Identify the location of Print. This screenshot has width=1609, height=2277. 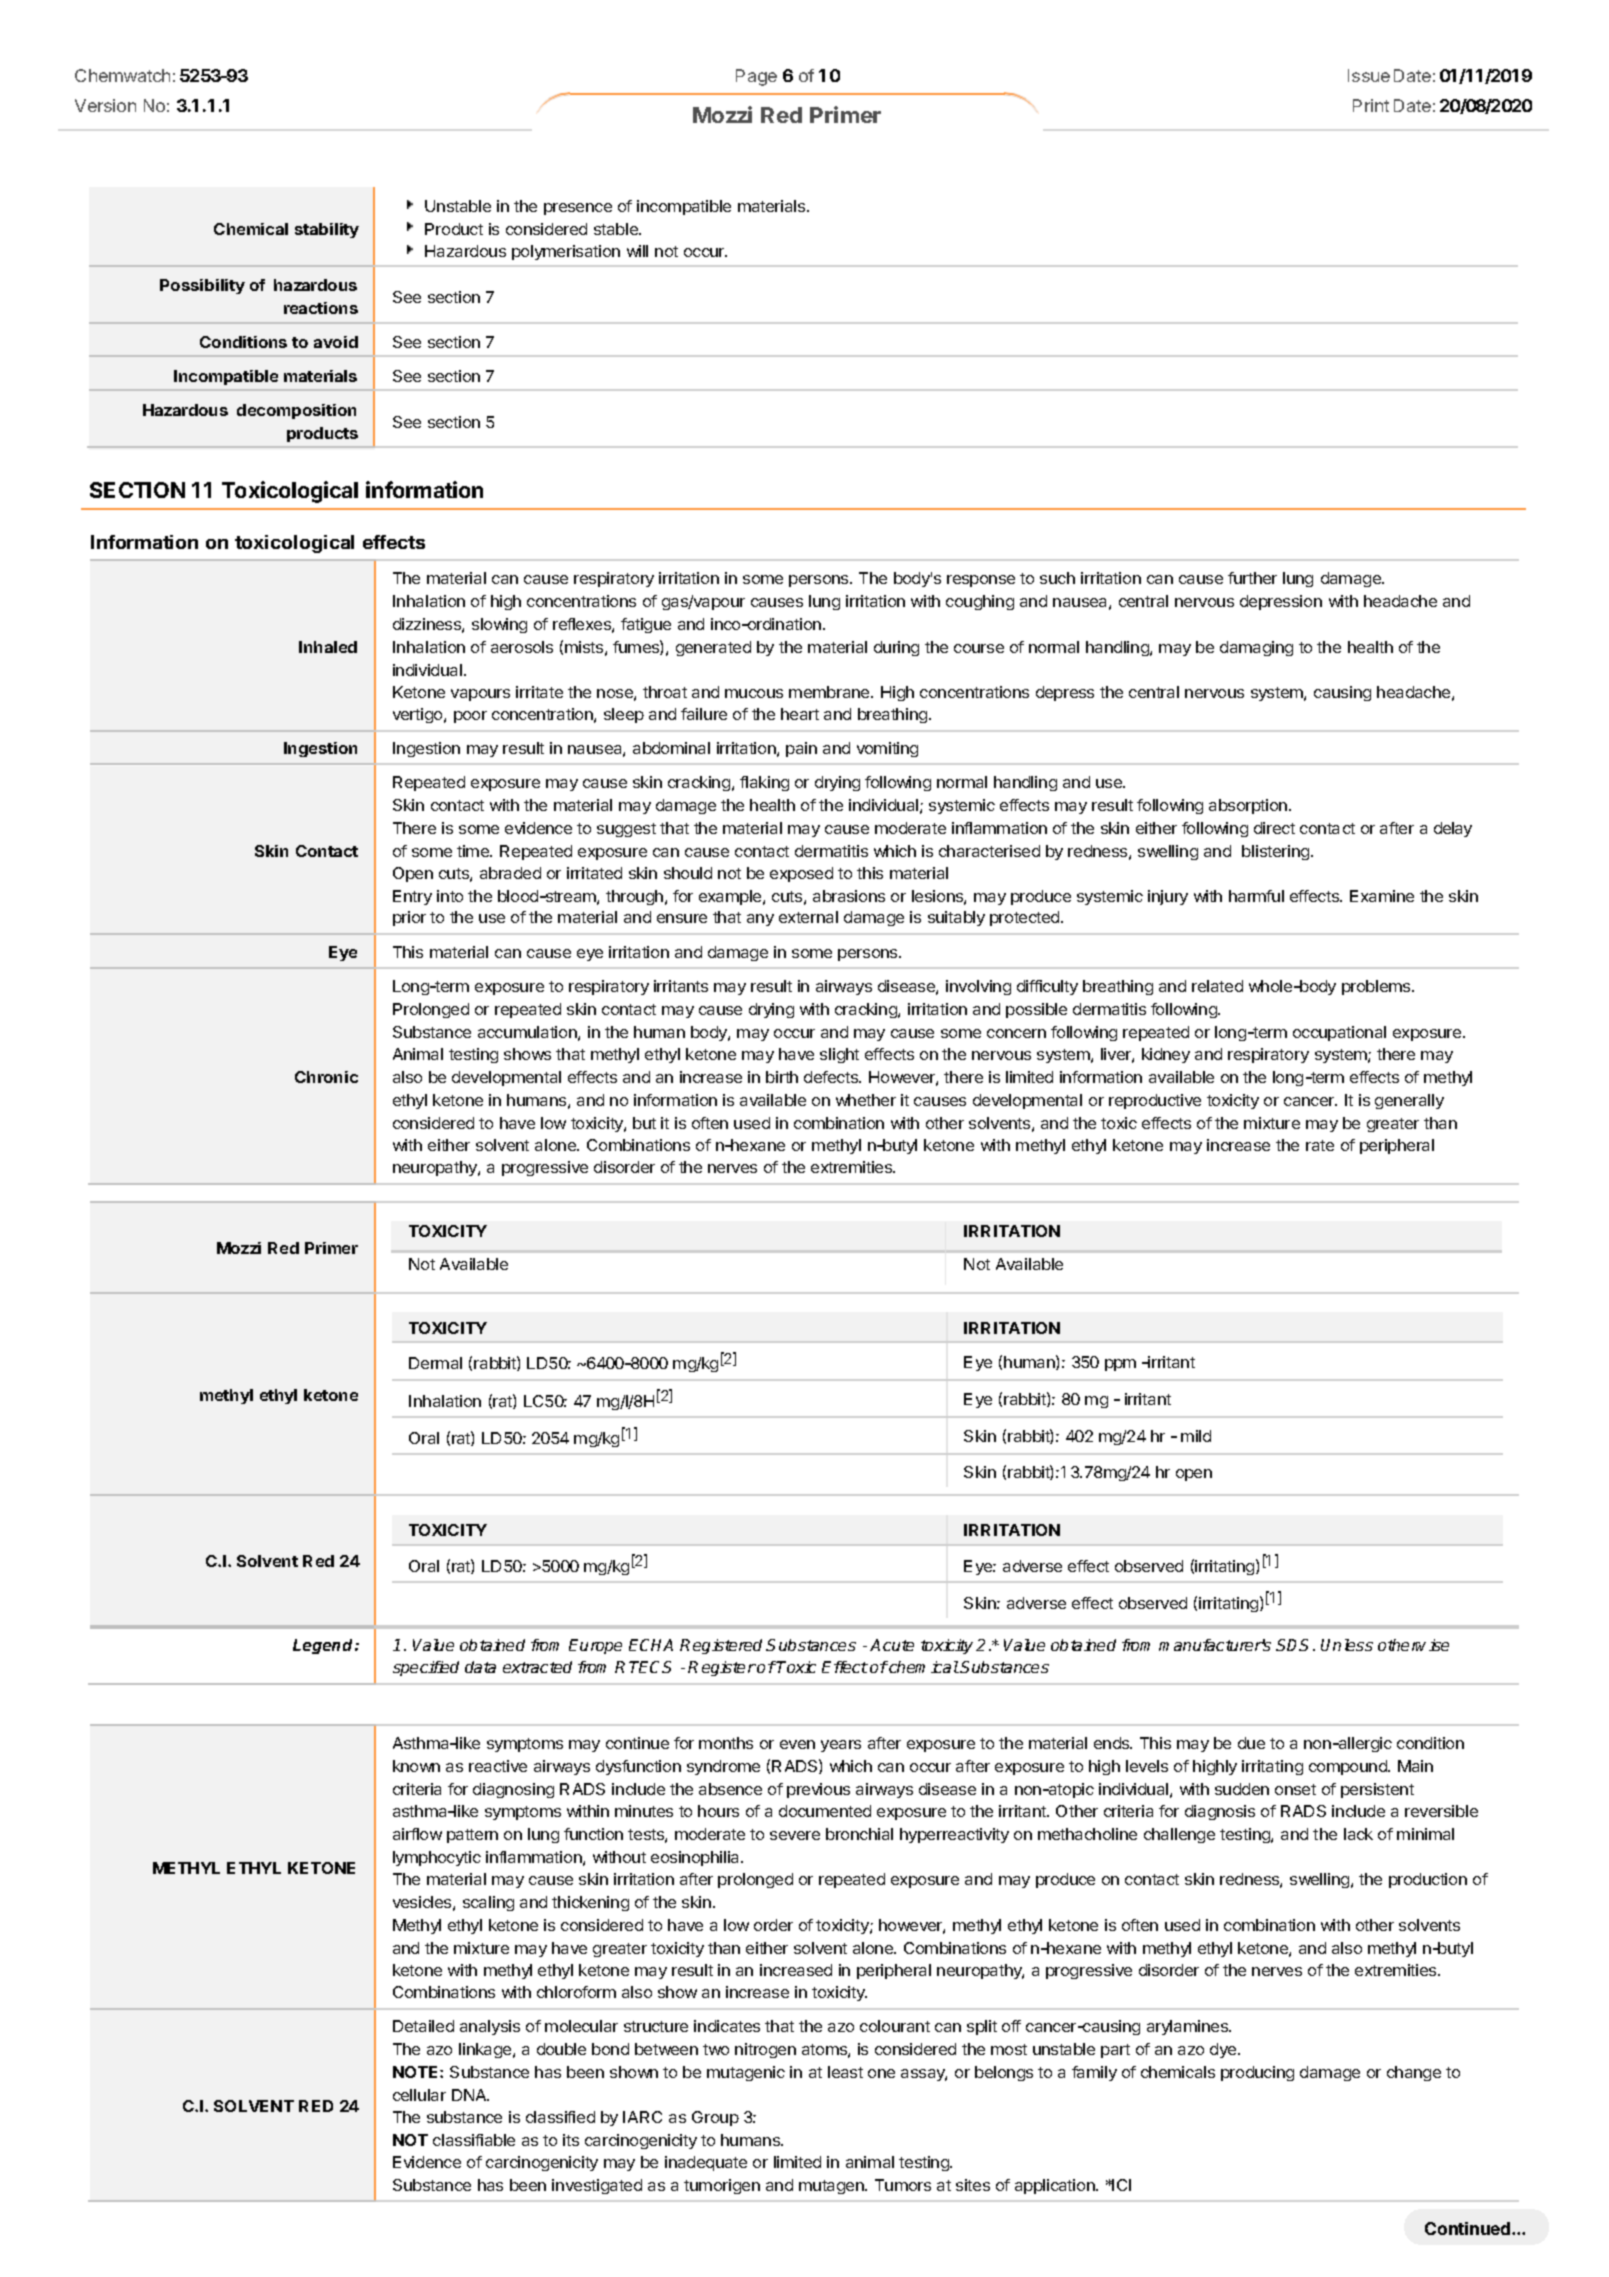
(1371, 105).
